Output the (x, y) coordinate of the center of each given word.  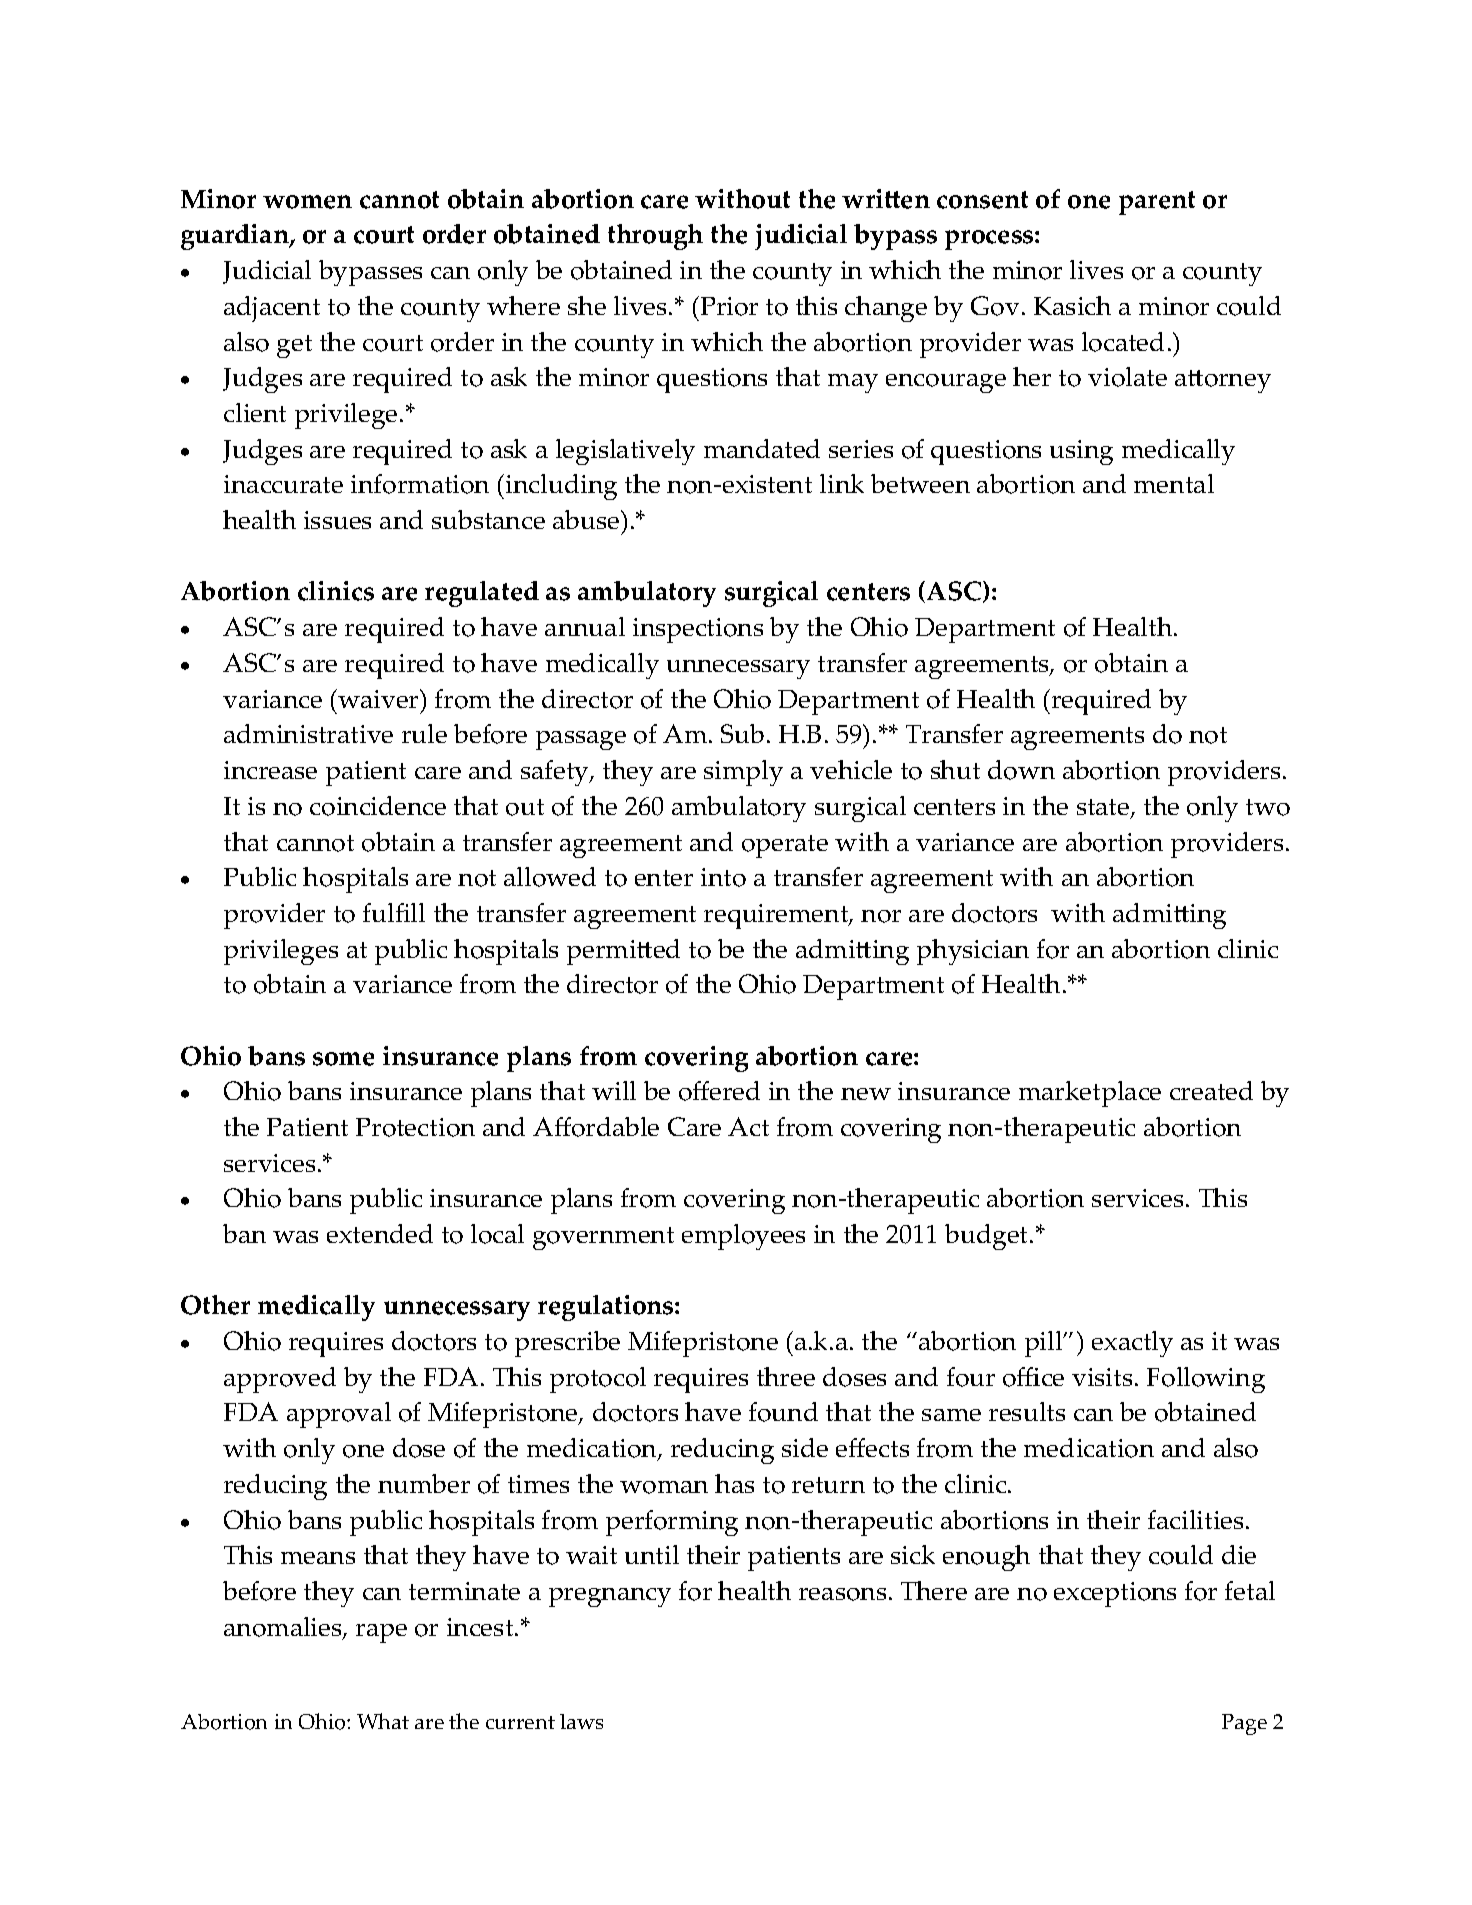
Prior (728, 306)
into (723, 877)
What (383, 1721)
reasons (842, 1594)
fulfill (394, 912)
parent (1157, 203)
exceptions (1115, 1594)
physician (973, 952)
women (307, 202)
